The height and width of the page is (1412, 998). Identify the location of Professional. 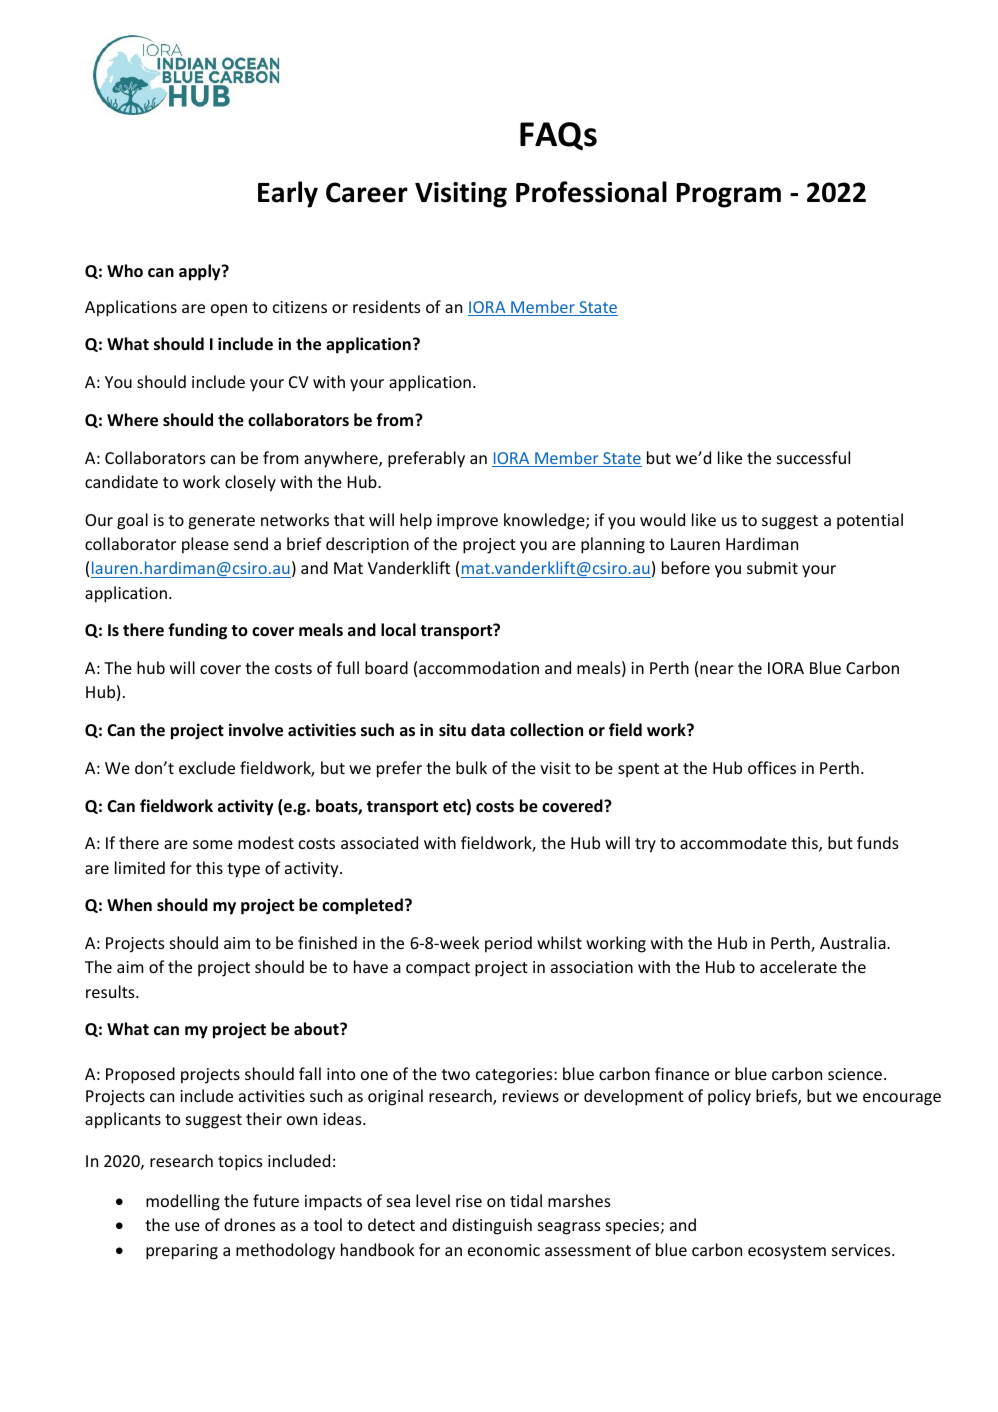
(591, 192).
